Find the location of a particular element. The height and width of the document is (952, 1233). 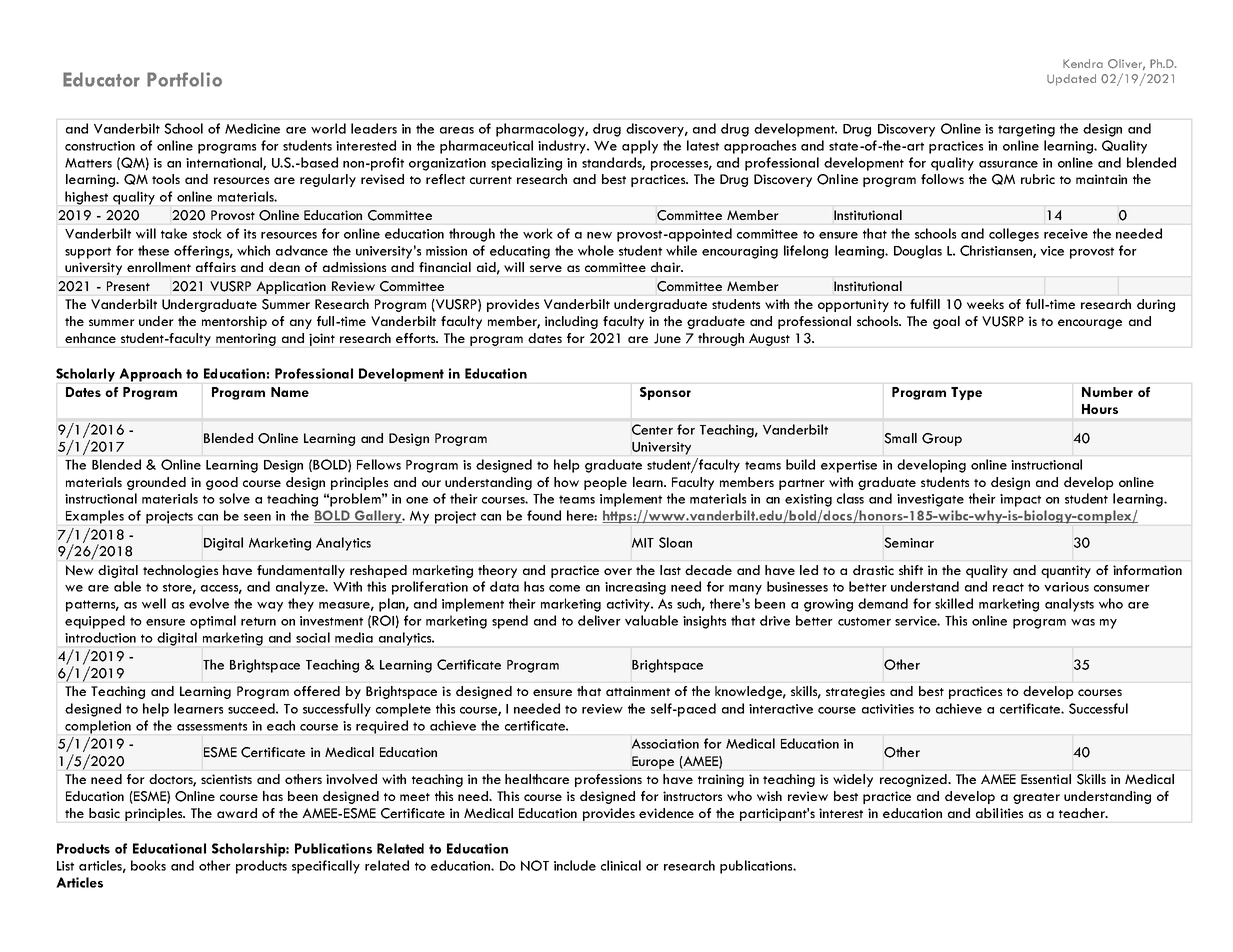

was is located at coordinates (1083, 622).
